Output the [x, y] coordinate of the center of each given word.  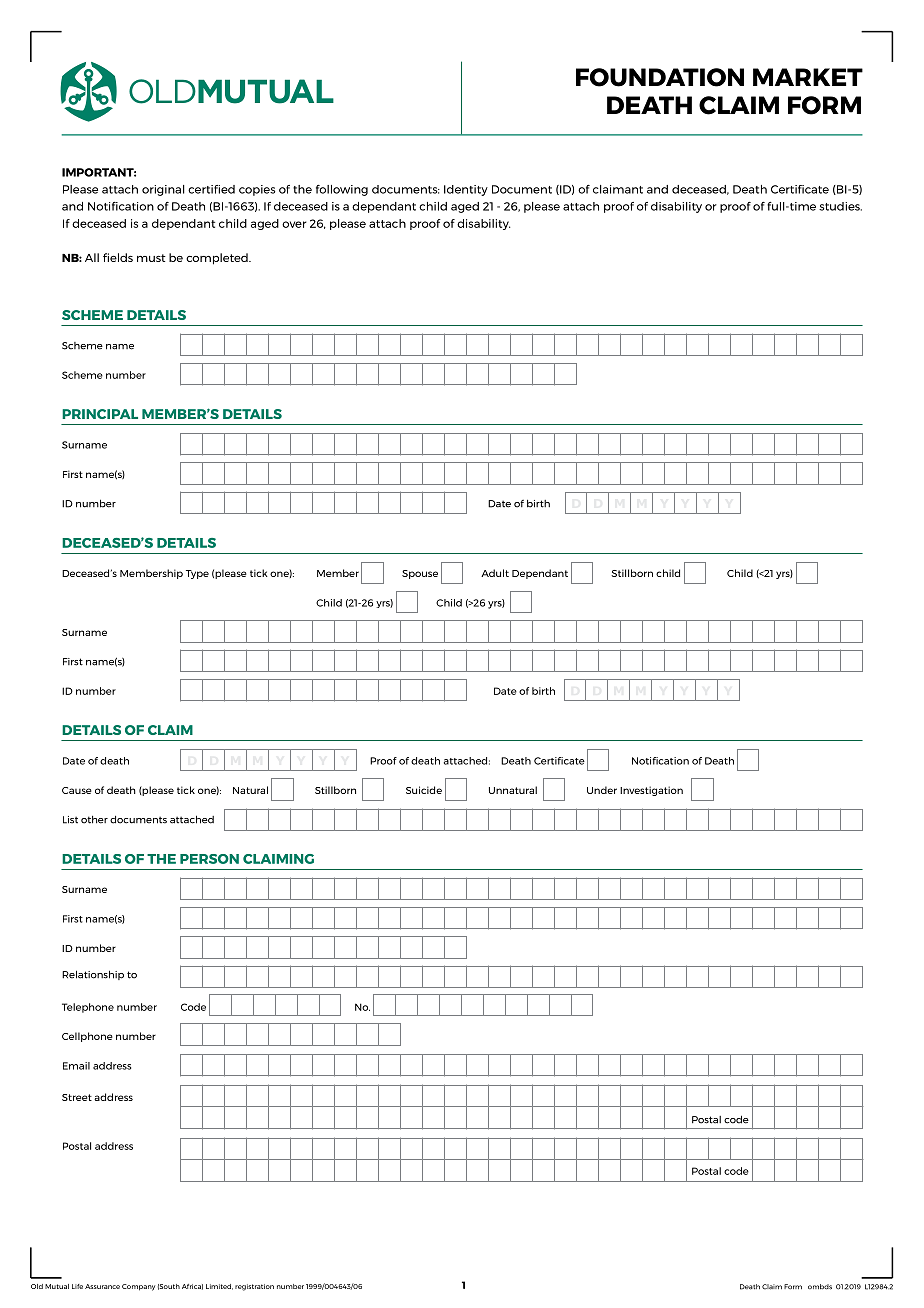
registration [254, 1287]
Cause [77, 790]
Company [138, 1287]
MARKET [808, 77]
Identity [466, 190]
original [163, 190]
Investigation [651, 791]
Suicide [424, 790]
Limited [219, 1287]
